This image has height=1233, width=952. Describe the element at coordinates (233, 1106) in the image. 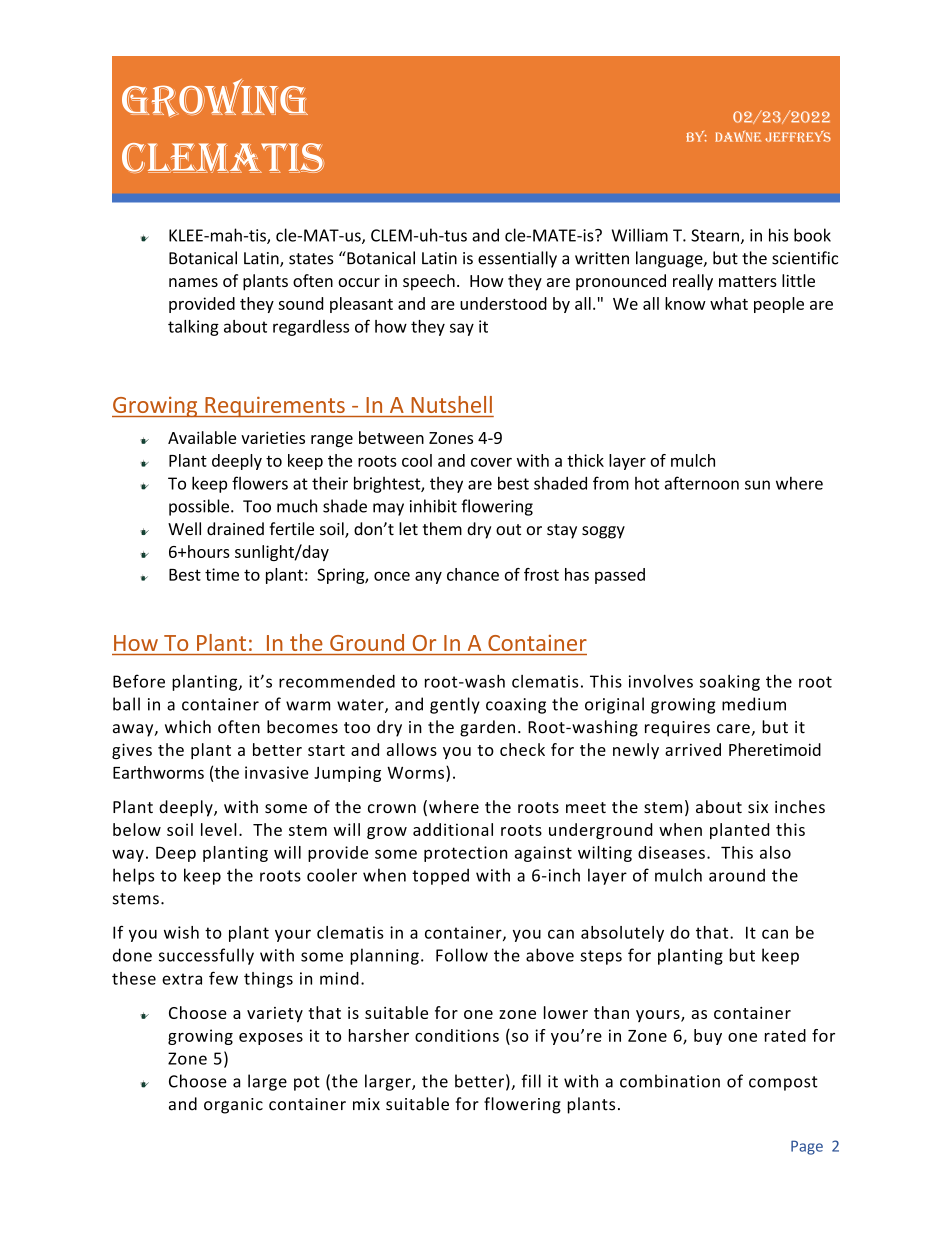

I see `organic` at that location.
